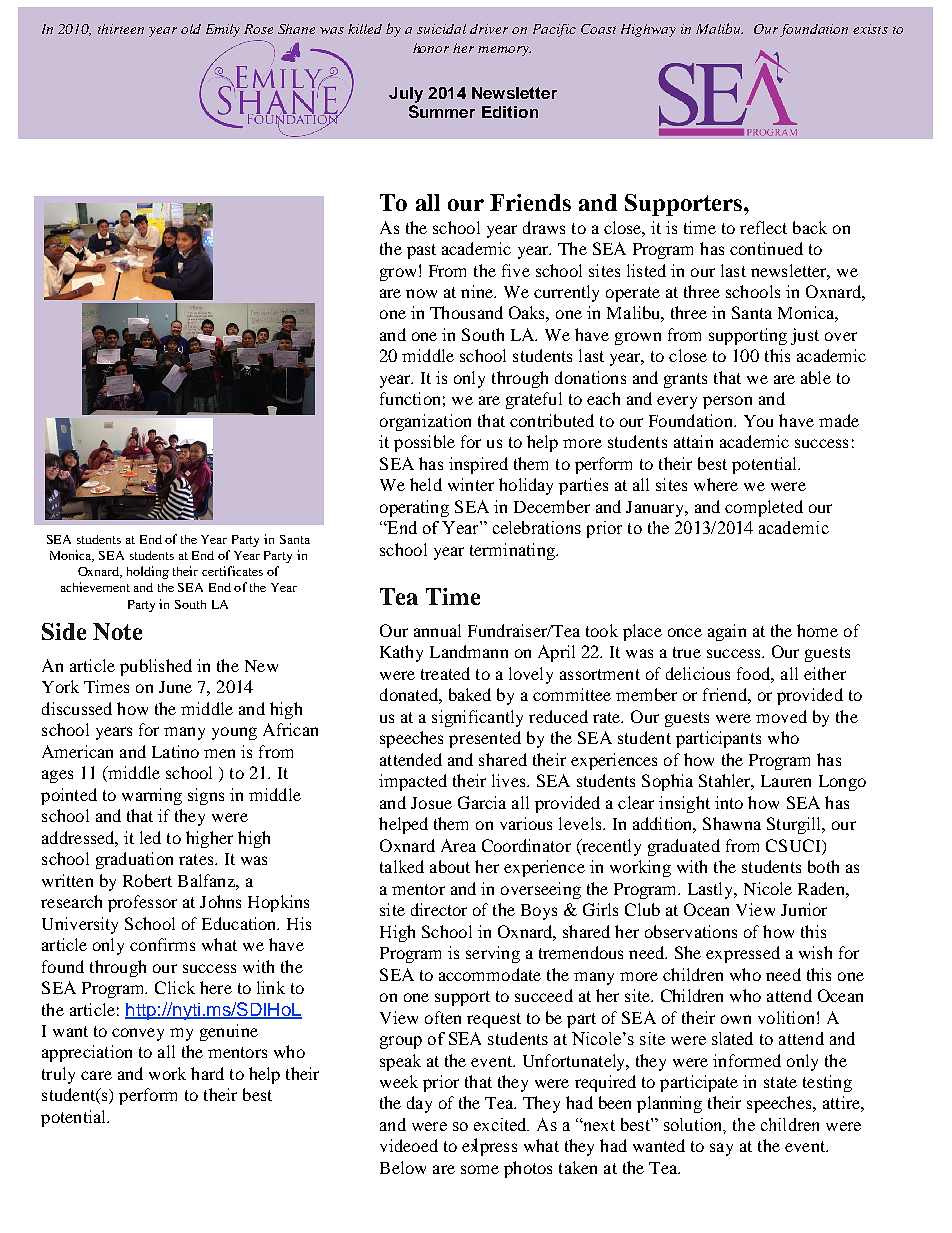  I want to click on holding, so click(148, 572).
